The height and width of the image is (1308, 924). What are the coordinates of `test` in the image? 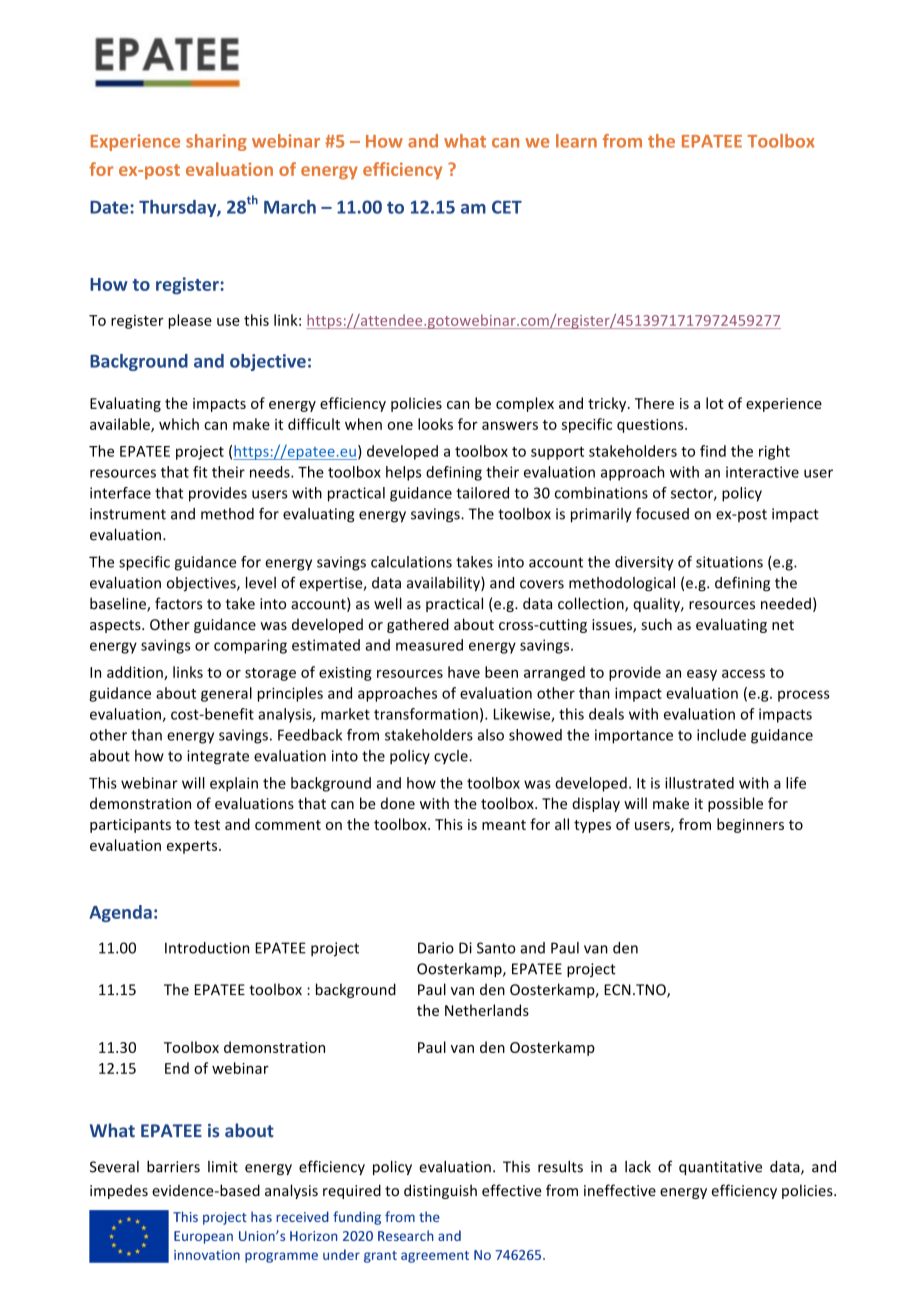 It's located at (207, 825).
